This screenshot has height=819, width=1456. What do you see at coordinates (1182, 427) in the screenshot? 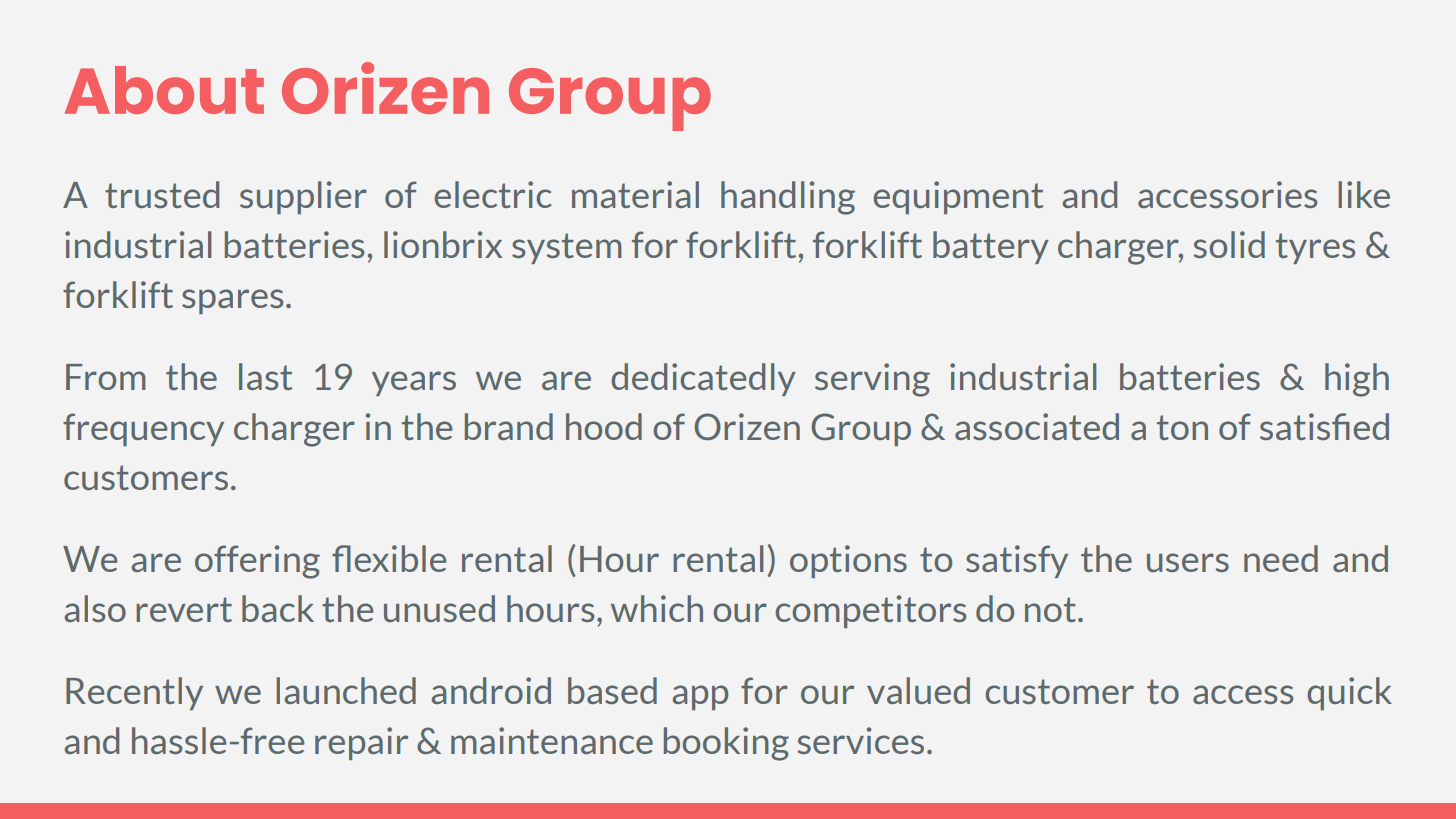
I see `ton` at bounding box center [1182, 427].
